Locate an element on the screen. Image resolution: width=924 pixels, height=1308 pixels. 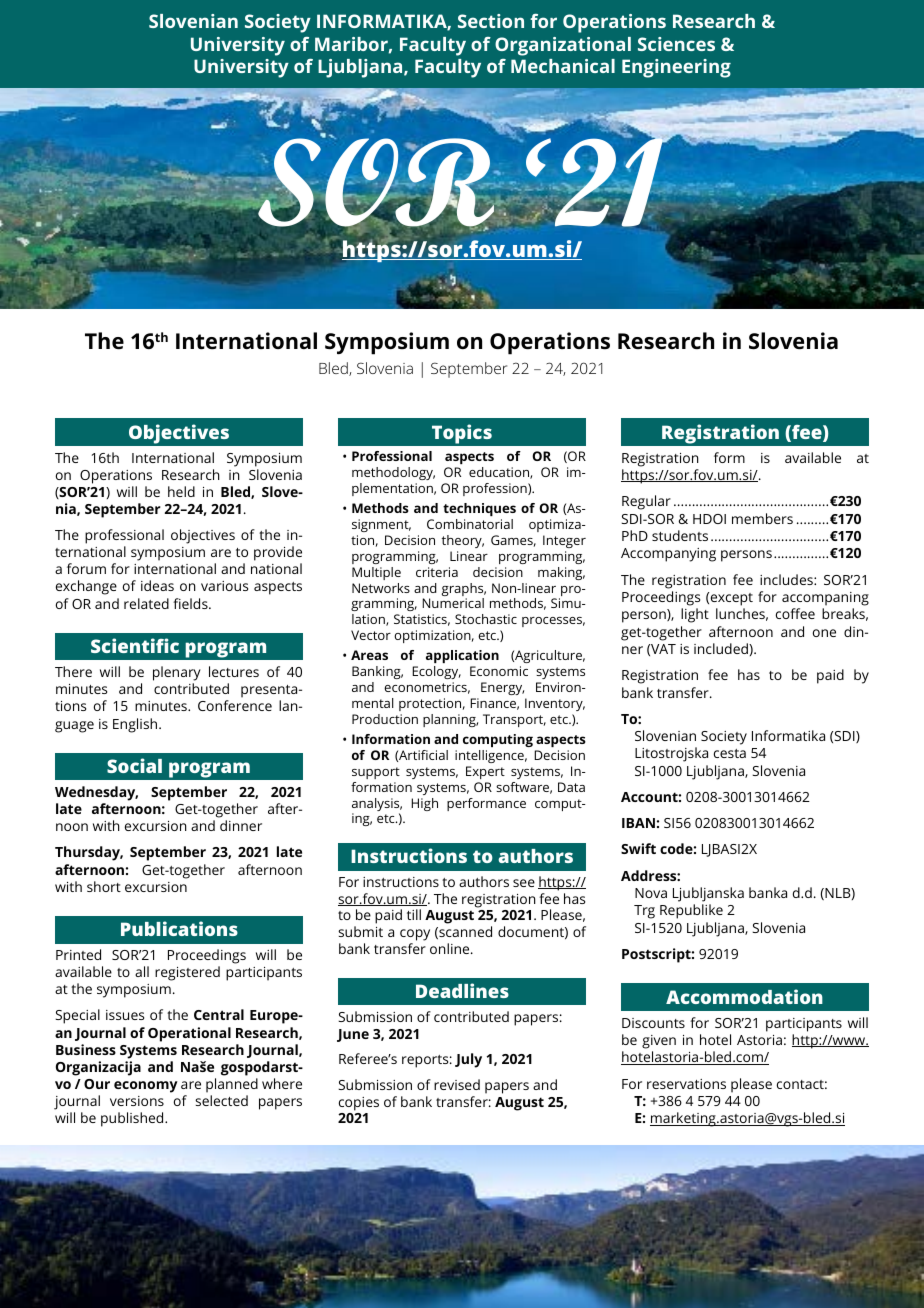
Mechanical is located at coordinates (563, 66).
